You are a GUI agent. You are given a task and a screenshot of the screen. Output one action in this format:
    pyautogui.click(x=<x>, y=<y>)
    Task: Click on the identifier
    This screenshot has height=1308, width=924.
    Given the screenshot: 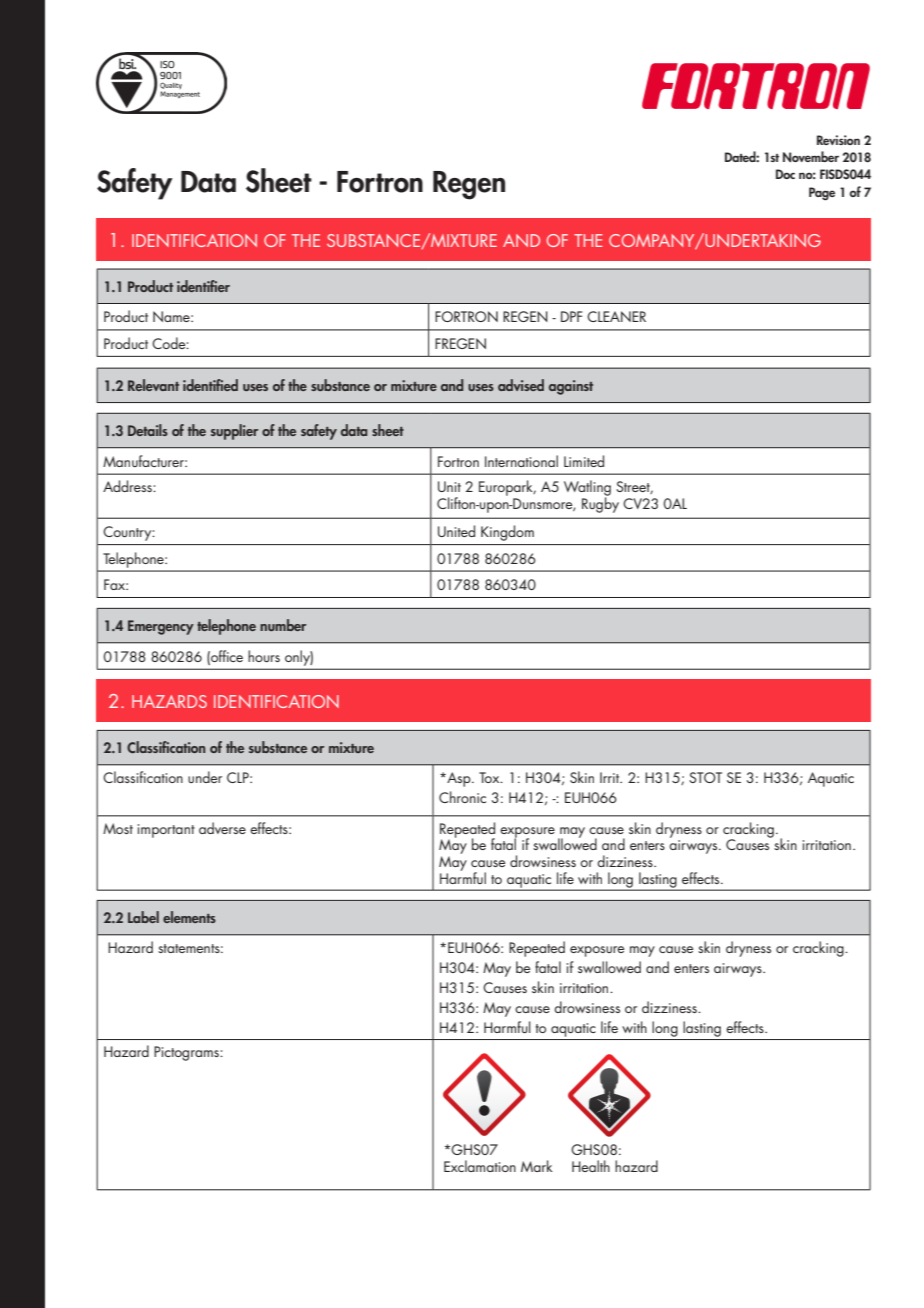 What is the action you would take?
    pyautogui.click(x=203, y=286)
